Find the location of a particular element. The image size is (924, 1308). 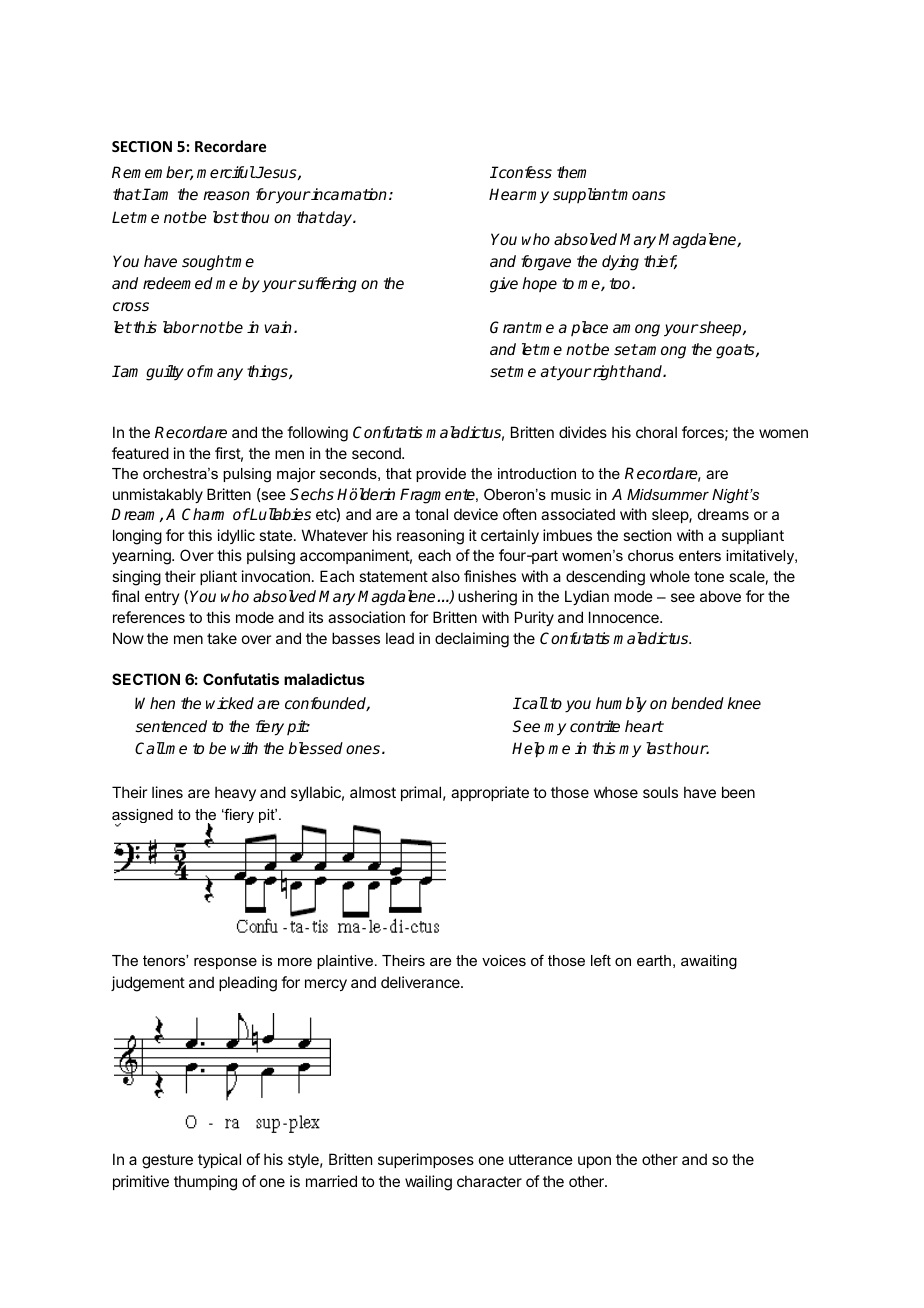

earth is located at coordinates (654, 960).
